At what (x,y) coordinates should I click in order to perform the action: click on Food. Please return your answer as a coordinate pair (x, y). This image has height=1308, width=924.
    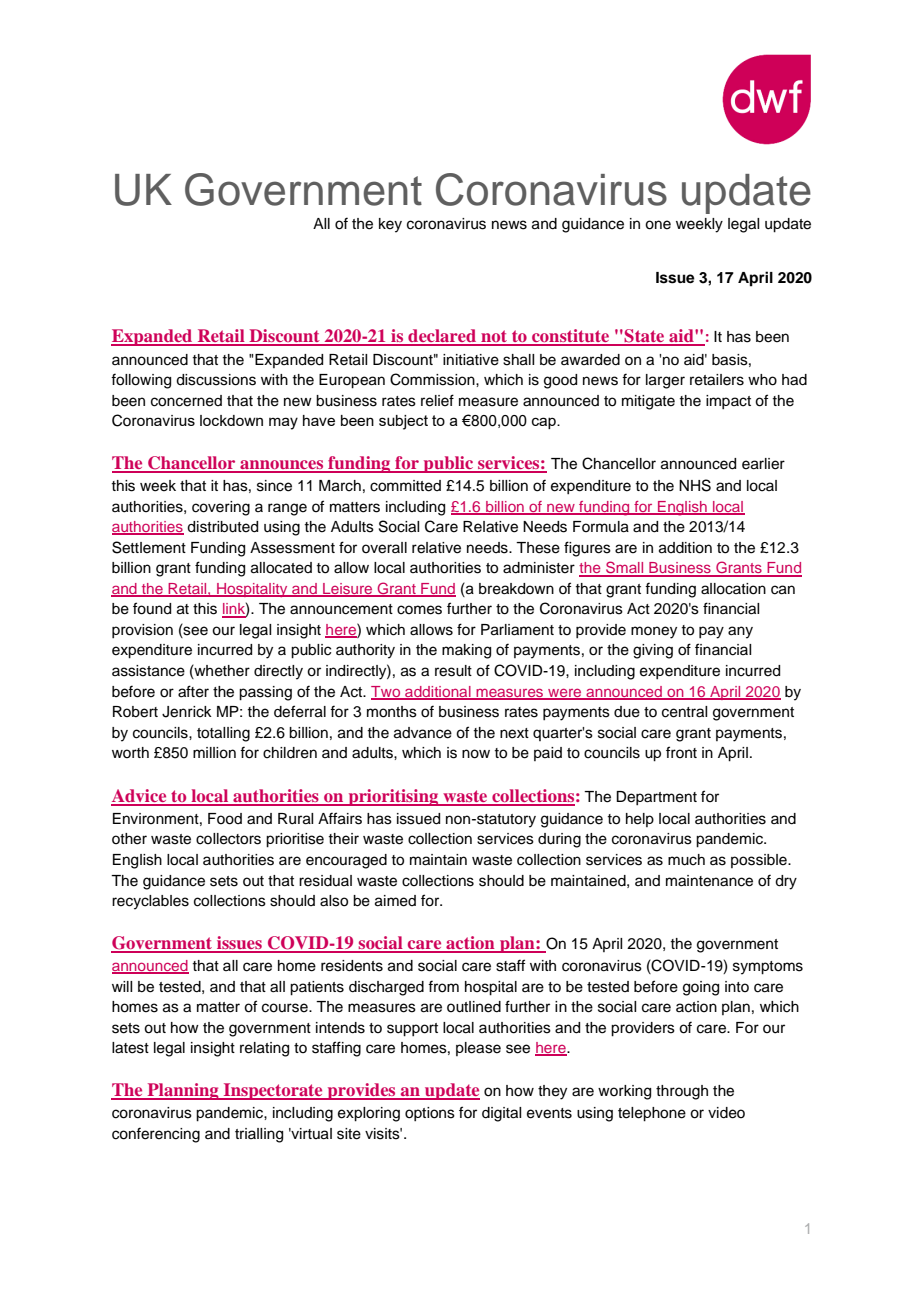
    Looking at the image, I should click on (225, 819).
